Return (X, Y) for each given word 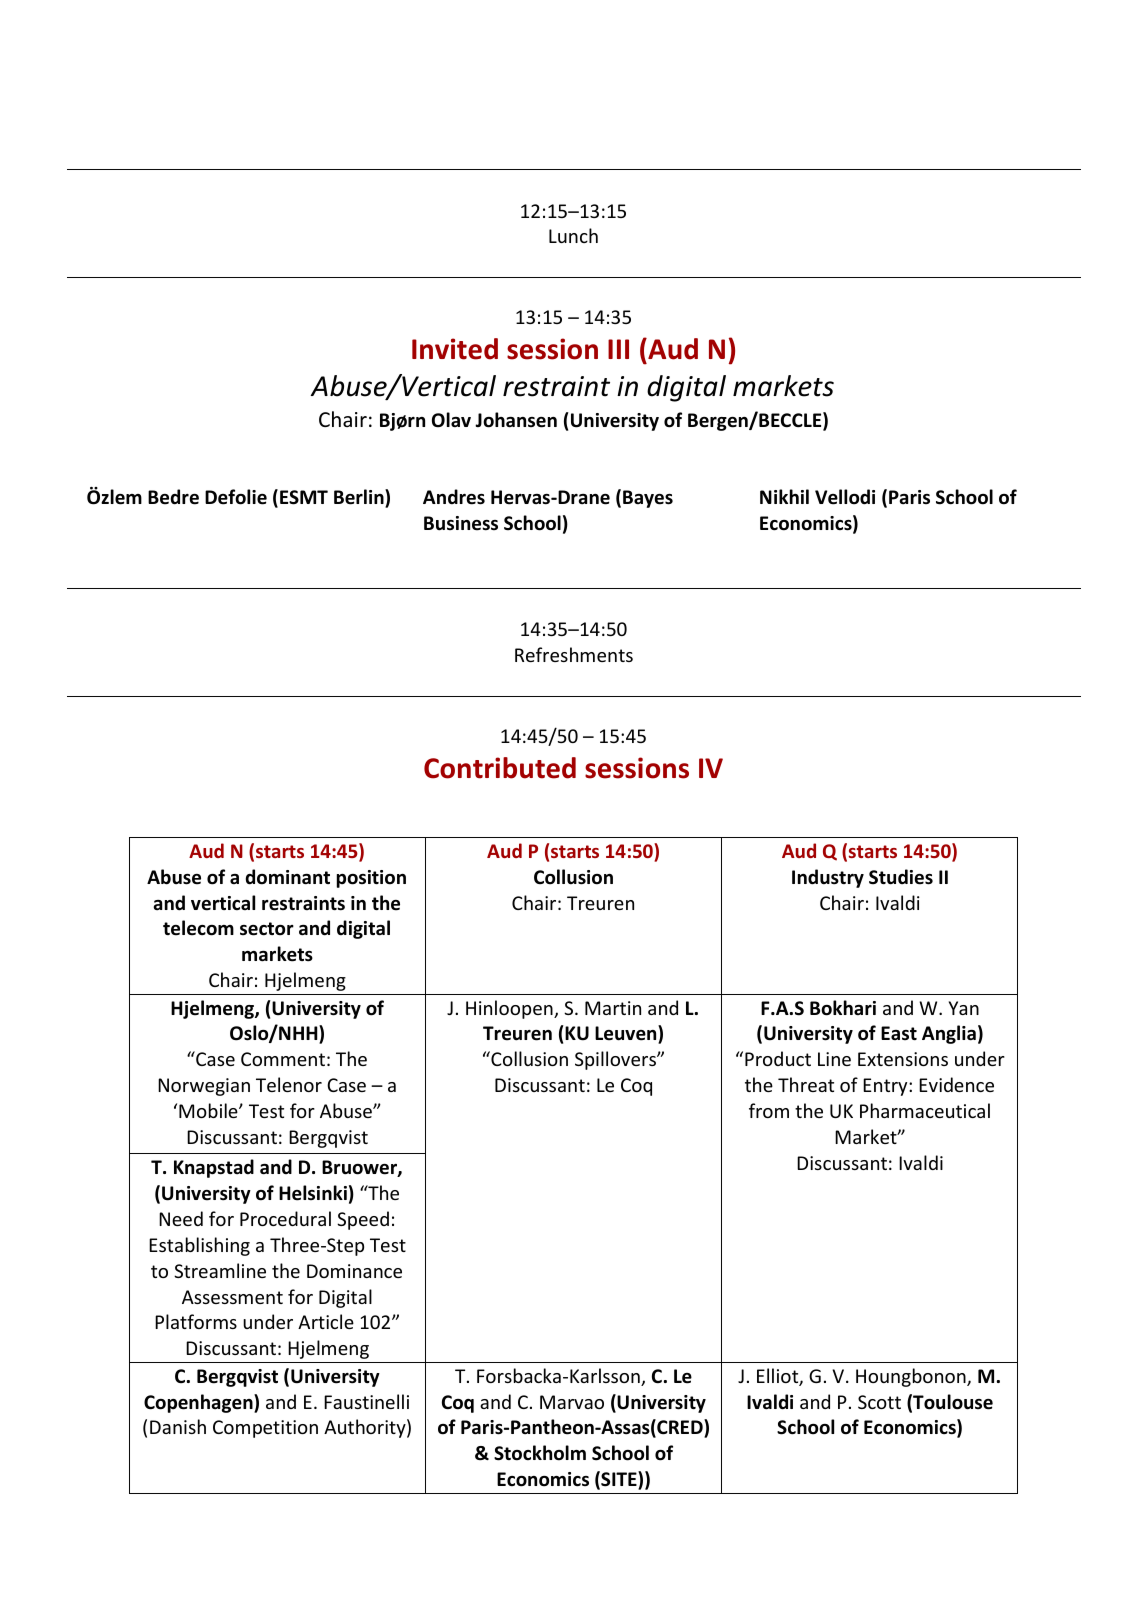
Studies (901, 877)
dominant (288, 877)
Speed (363, 1220)
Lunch (573, 235)
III (618, 349)
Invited (455, 349)
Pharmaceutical (925, 1110)
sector (267, 929)
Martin (613, 1008)
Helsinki (313, 1193)
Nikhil (784, 496)
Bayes (648, 499)
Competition (265, 1429)
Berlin (360, 498)
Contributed (500, 768)
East (899, 1033)
